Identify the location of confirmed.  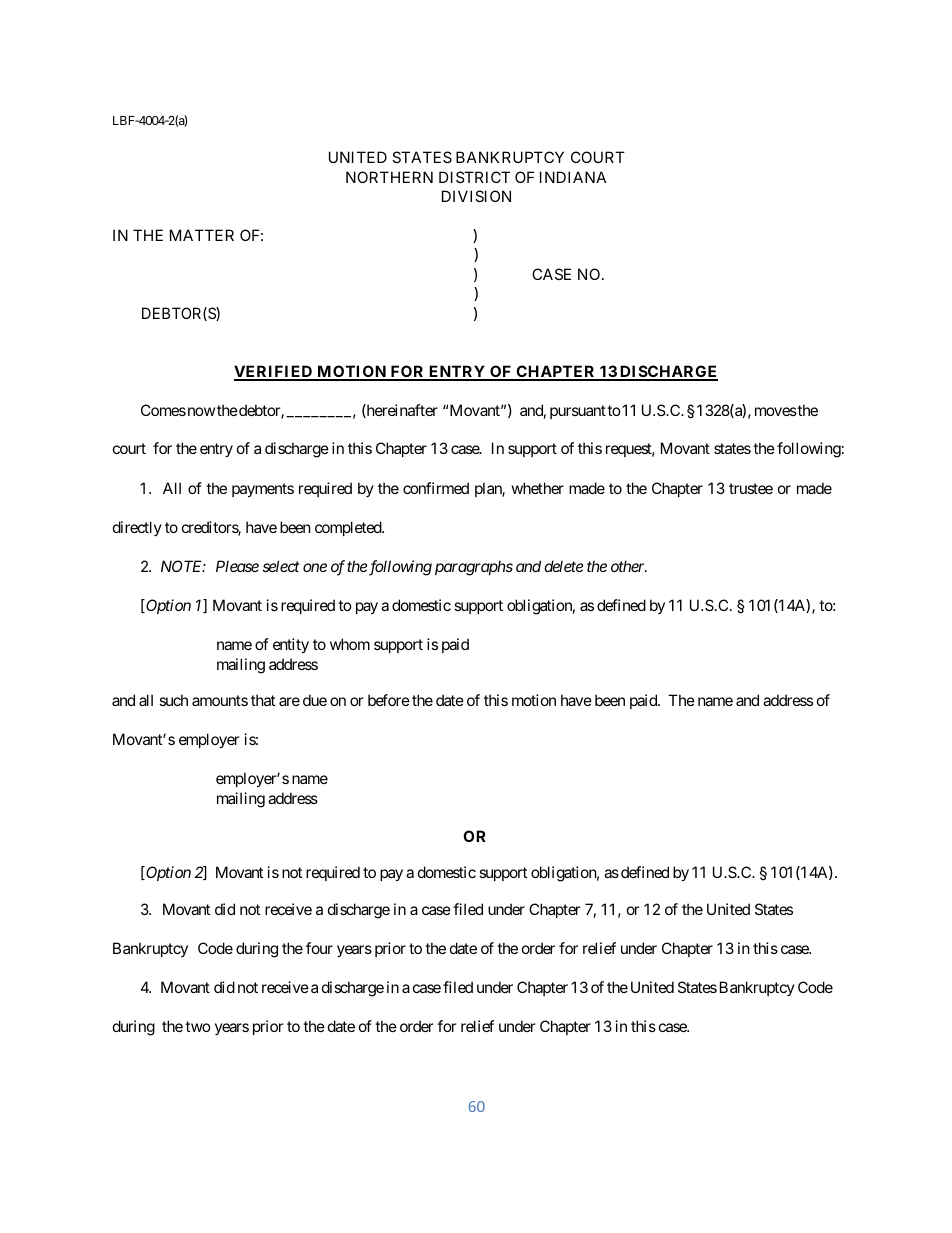
(436, 488).
